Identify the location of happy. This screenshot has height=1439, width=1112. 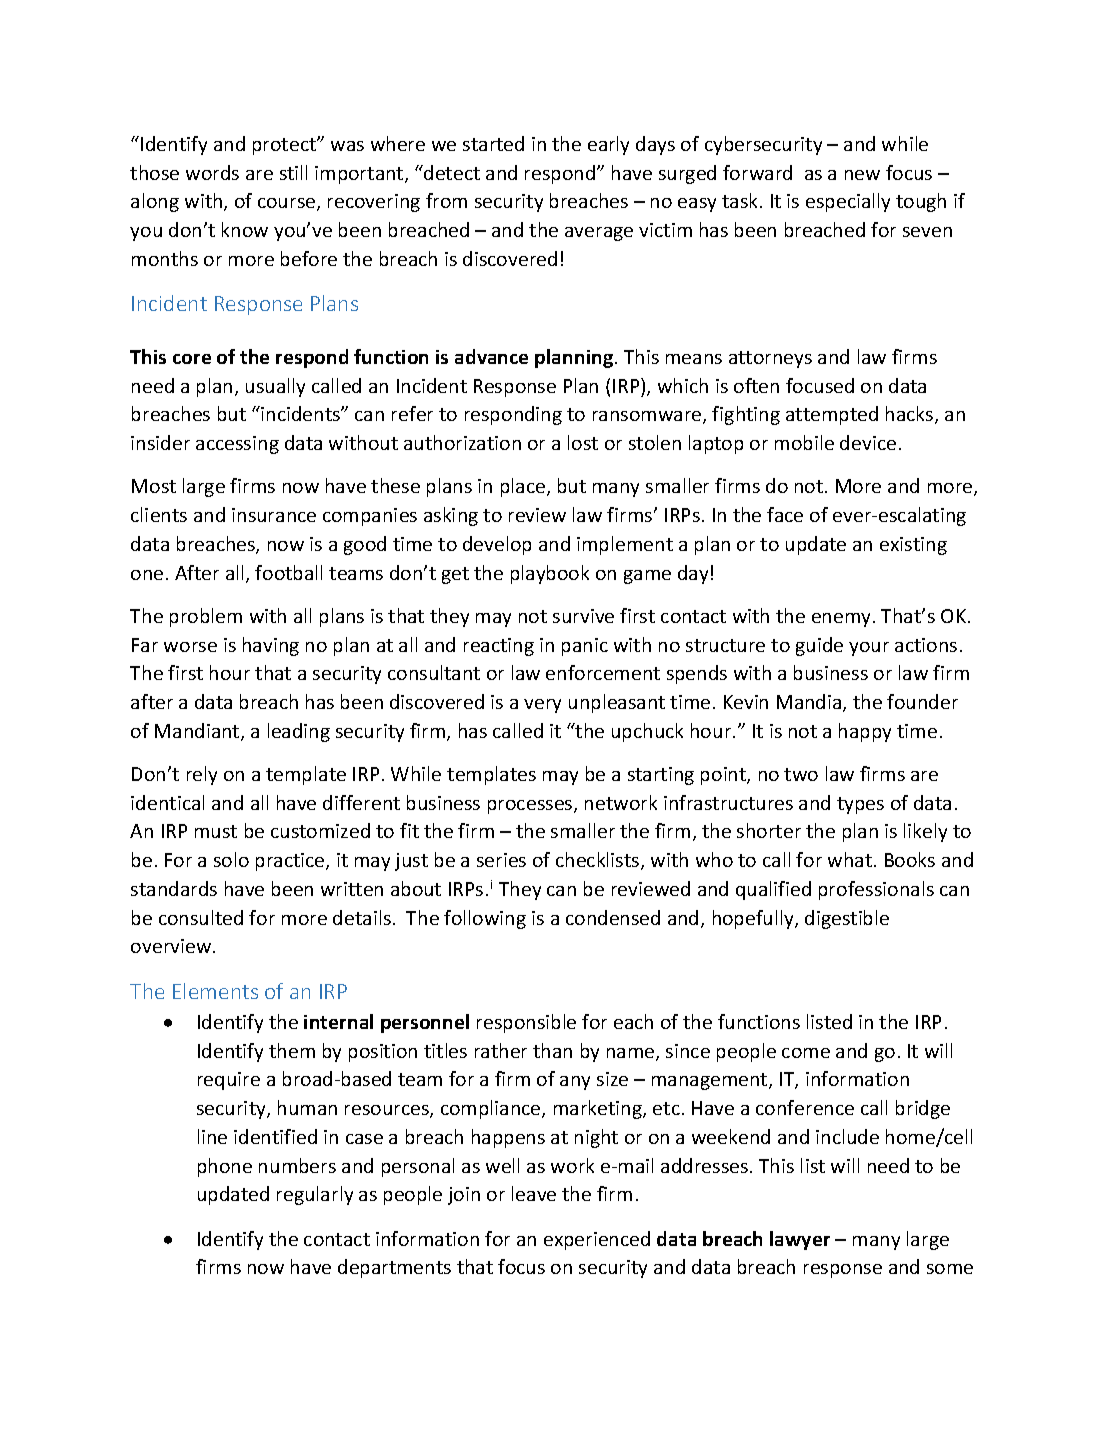
(865, 732).
